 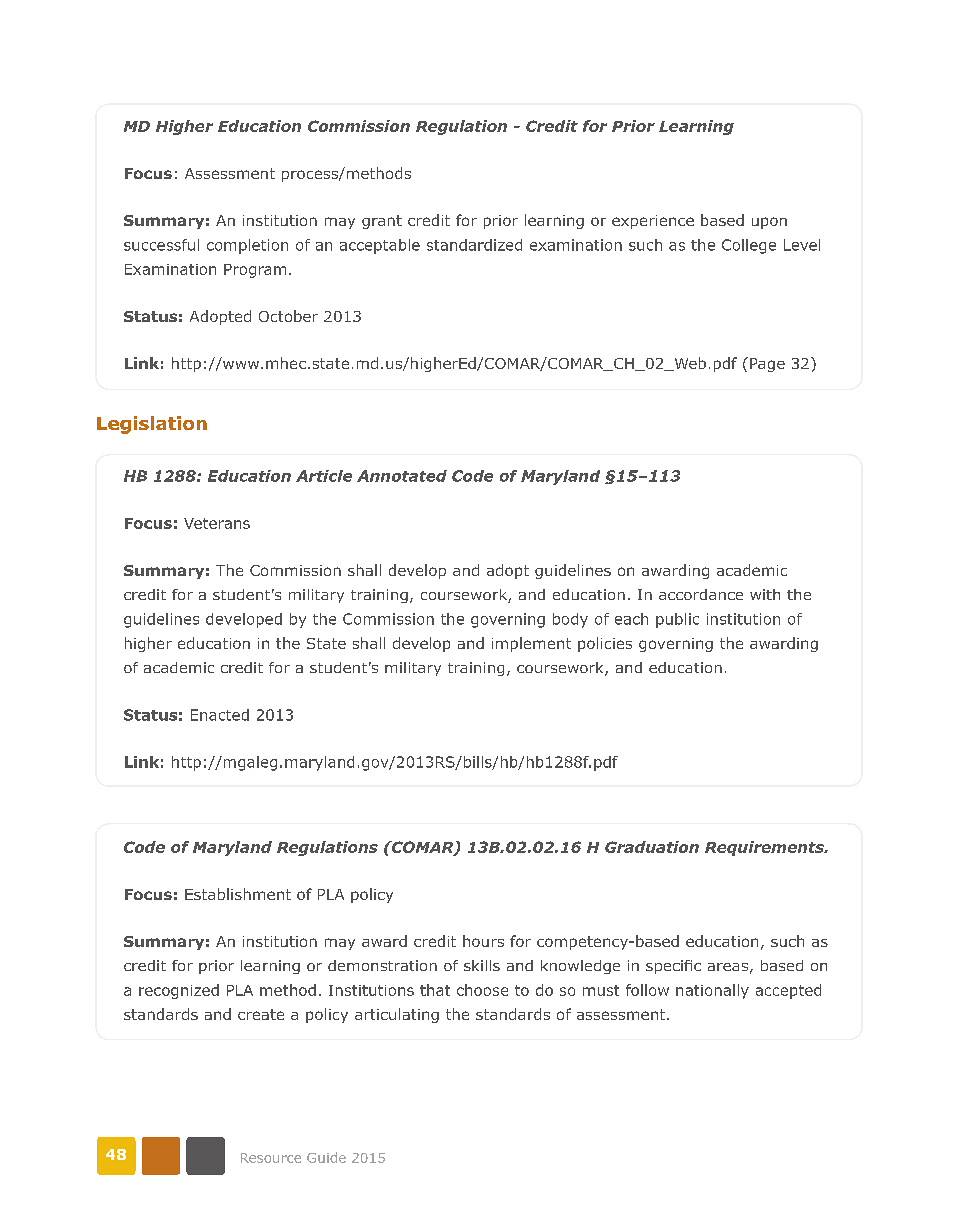 I want to click on hours, so click(x=483, y=941).
